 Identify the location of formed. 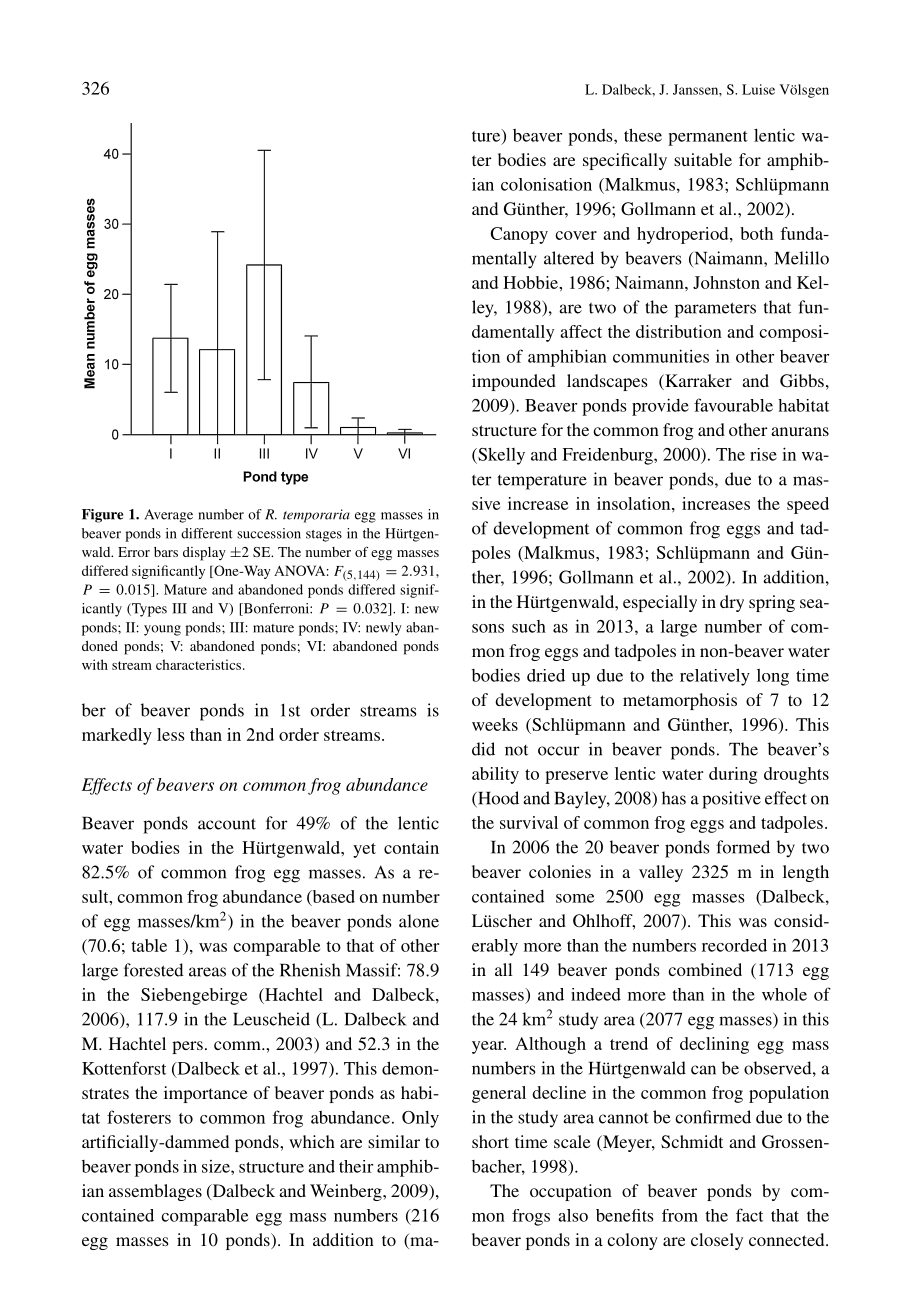
(743, 847).
